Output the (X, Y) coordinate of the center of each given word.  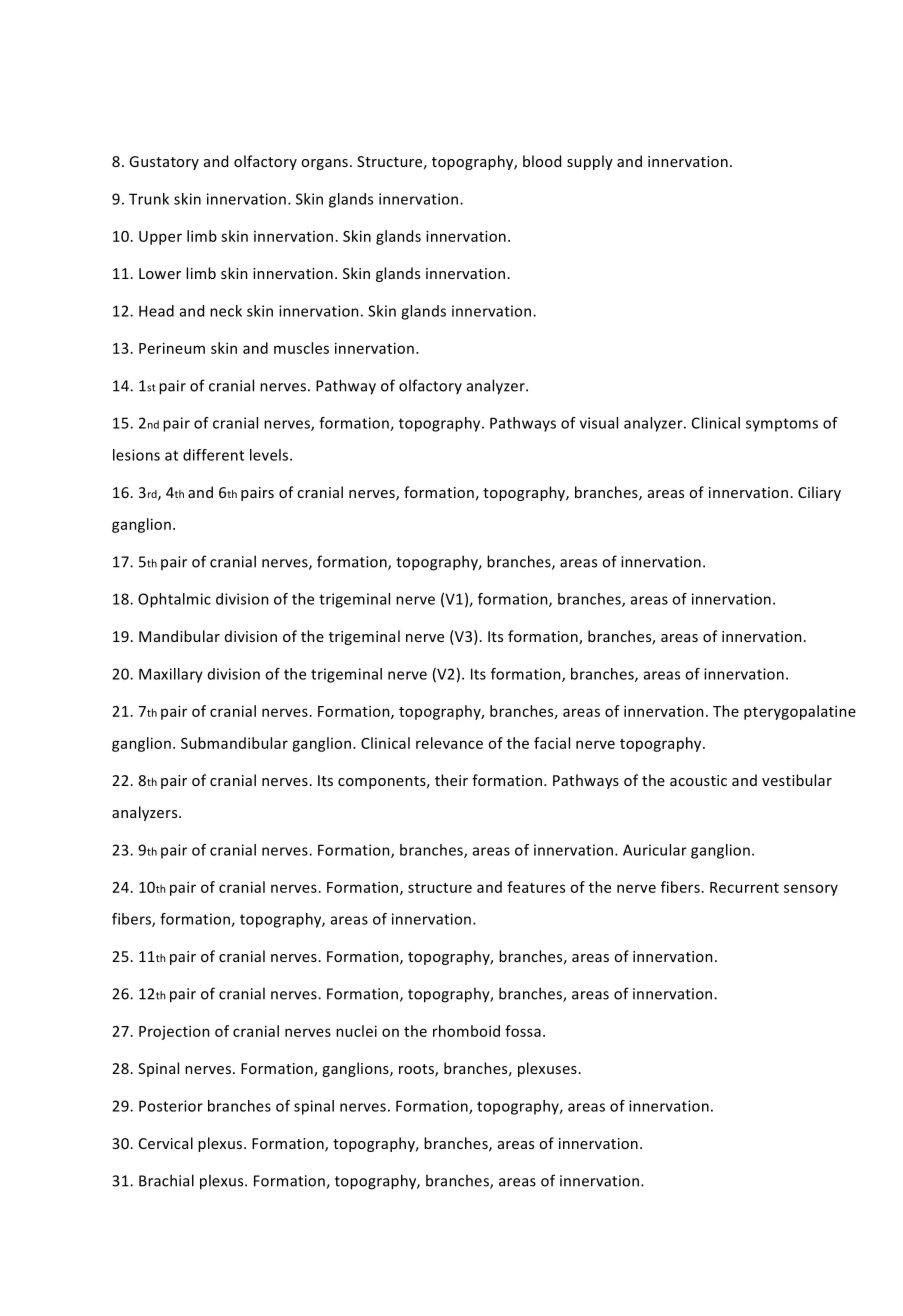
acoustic (698, 780)
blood (542, 161)
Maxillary (171, 675)
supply (590, 162)
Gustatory (164, 163)
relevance (449, 743)
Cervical (166, 1143)
